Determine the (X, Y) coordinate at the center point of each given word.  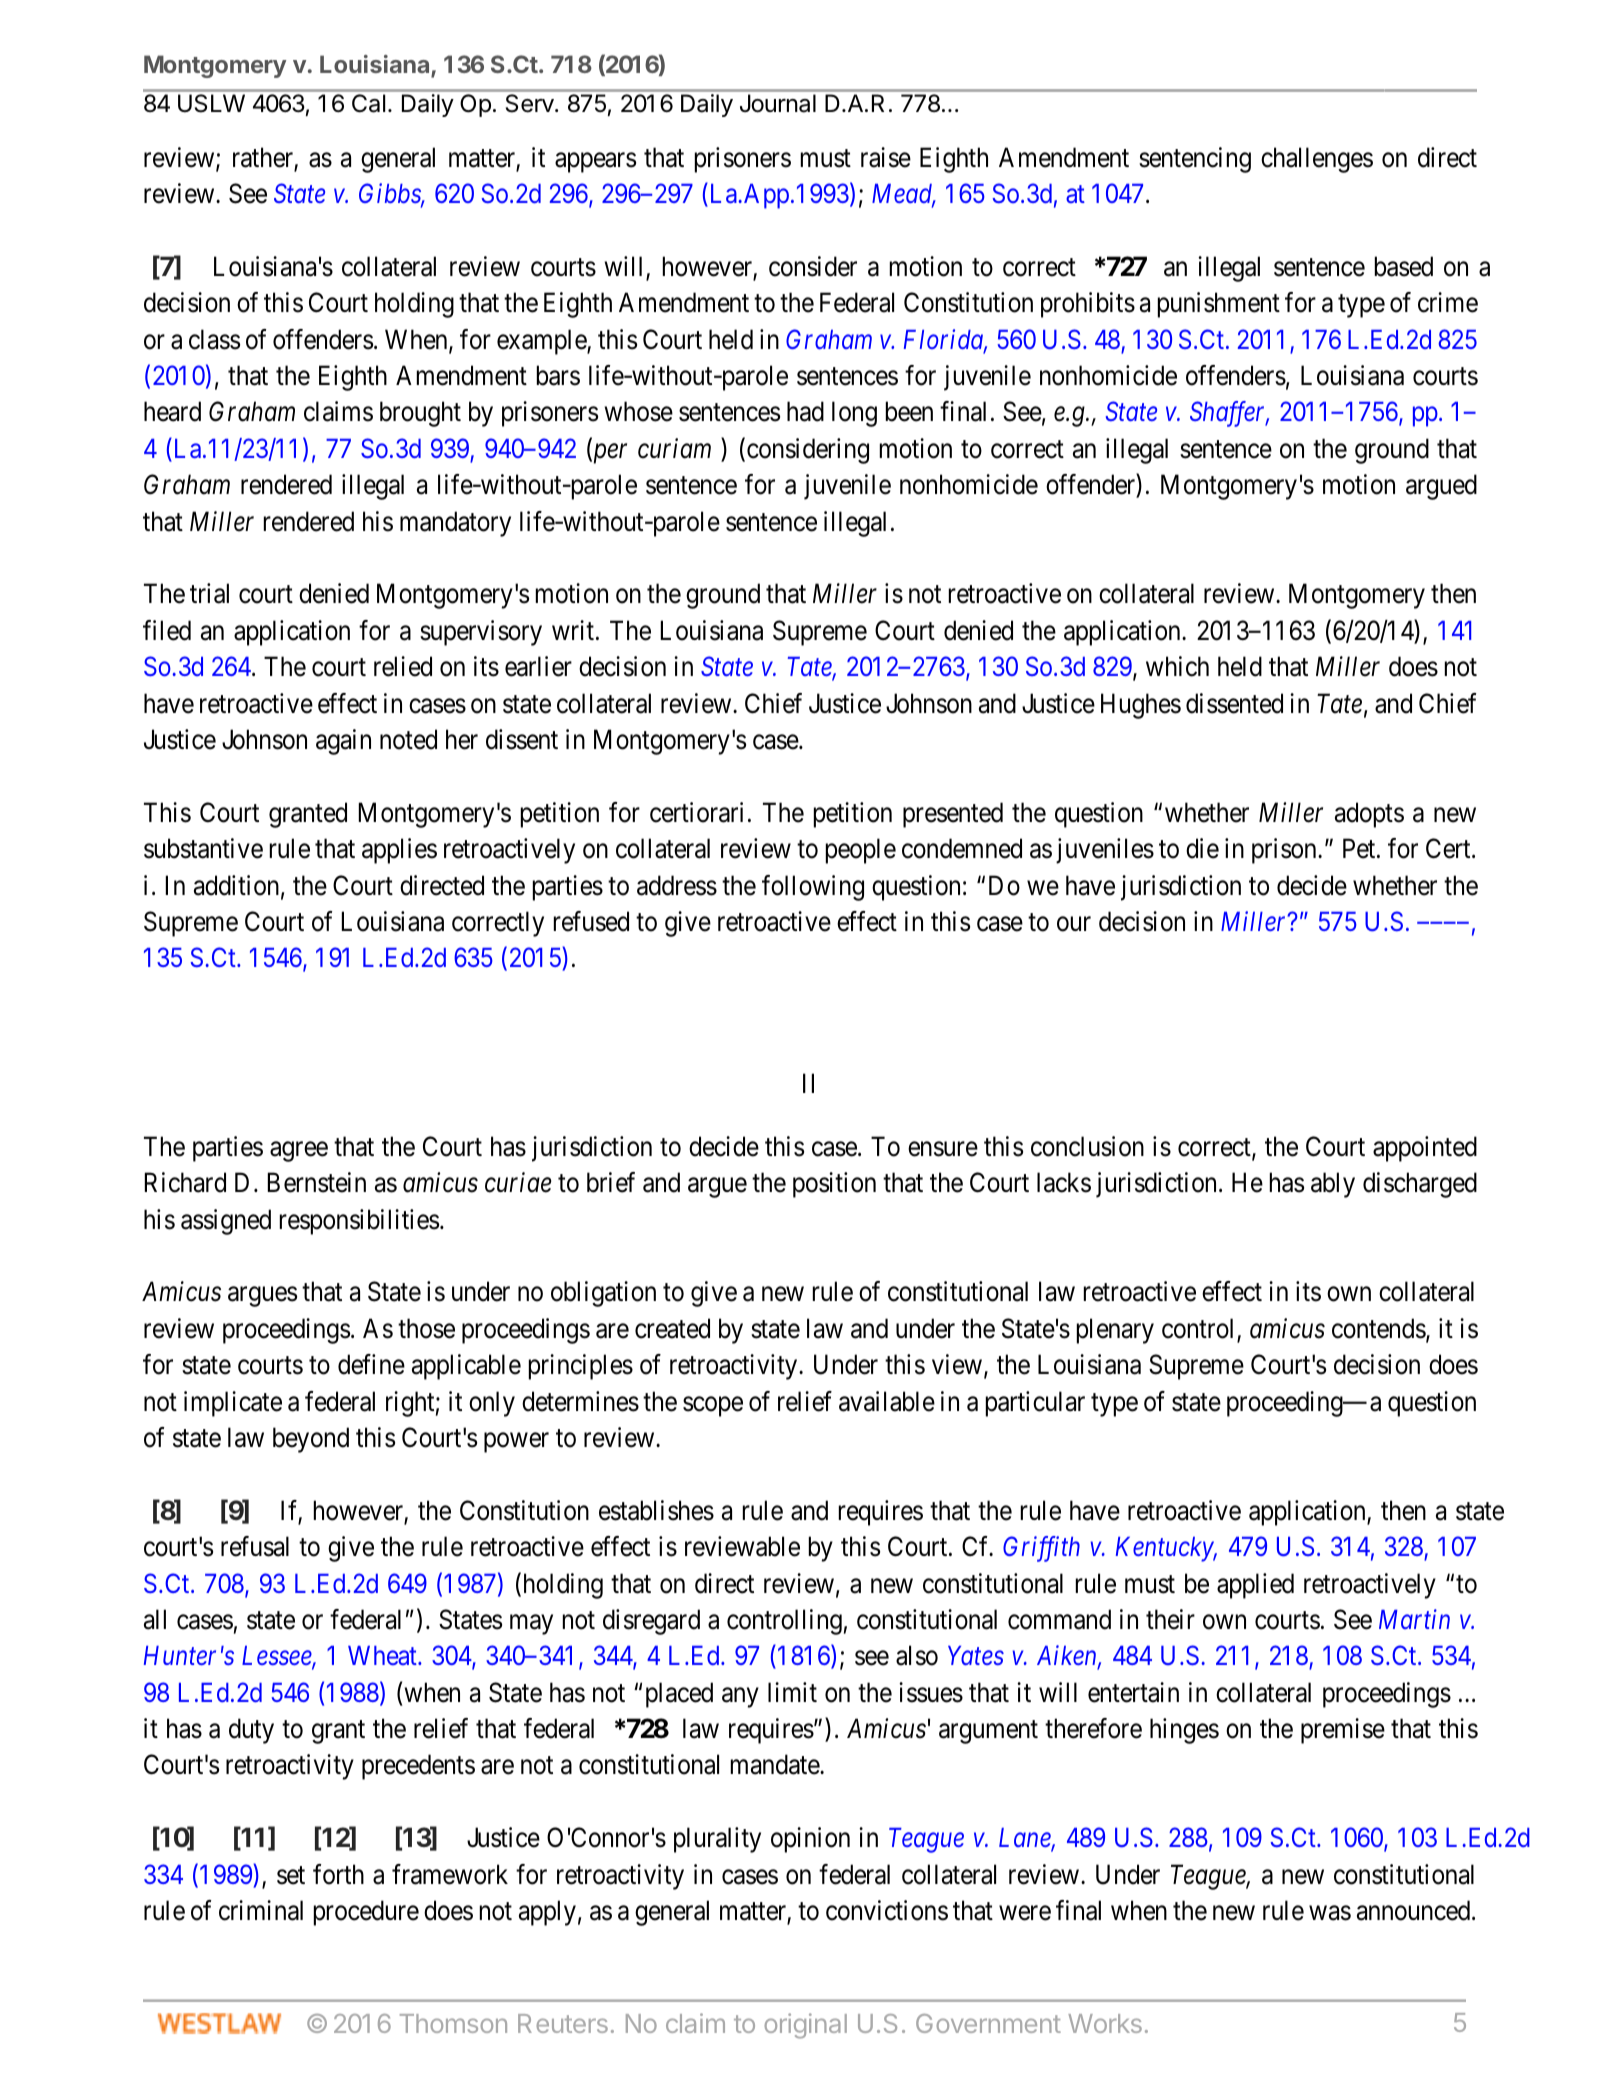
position (834, 1185)
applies (399, 851)
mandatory (455, 524)
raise (886, 157)
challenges (1317, 160)
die (1202, 848)
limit (792, 1692)
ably (1333, 1185)
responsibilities (359, 1222)
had (805, 411)
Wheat (383, 1655)
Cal (368, 103)
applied (1255, 1586)
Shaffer (1229, 414)
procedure (366, 1913)
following (813, 888)
